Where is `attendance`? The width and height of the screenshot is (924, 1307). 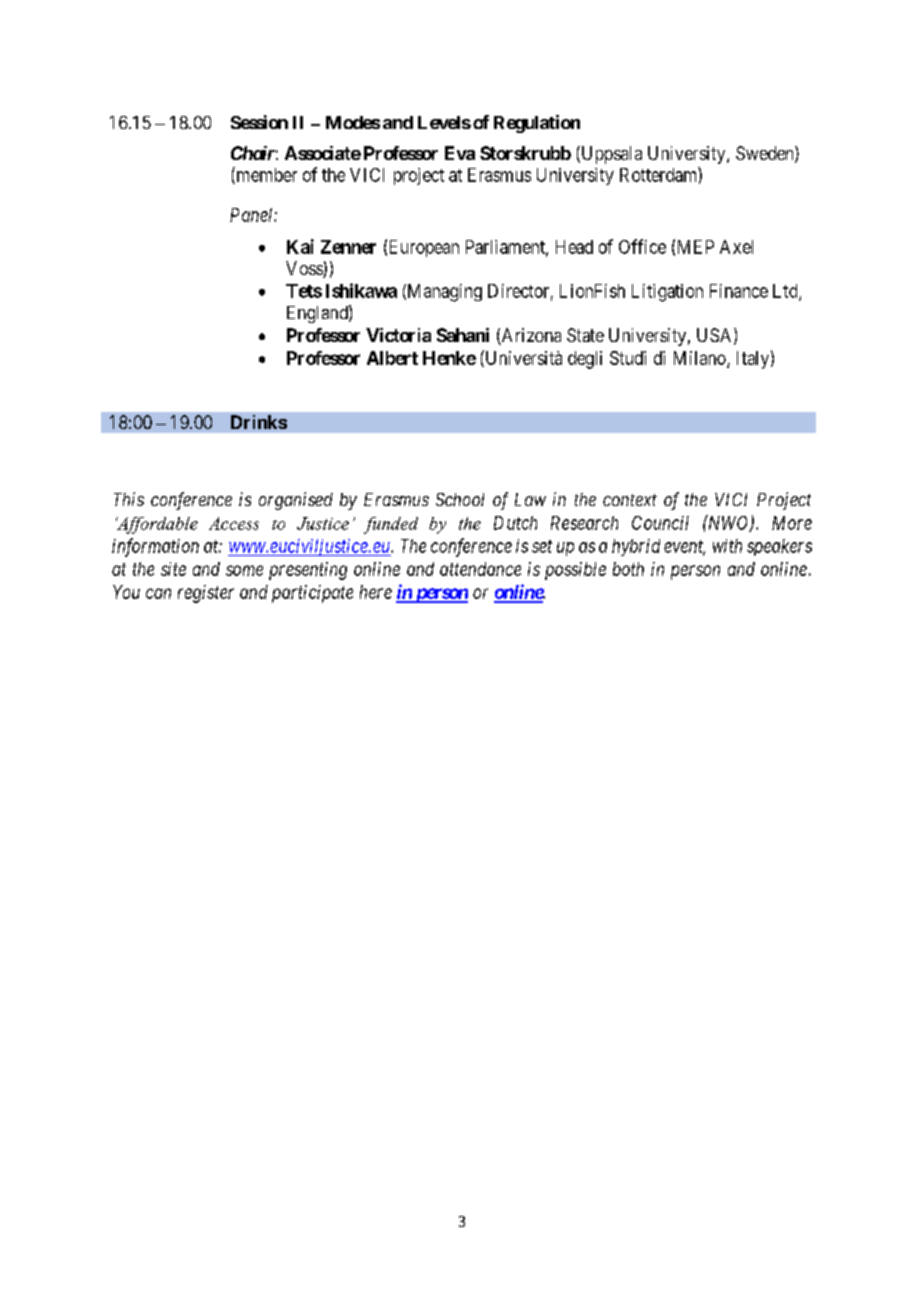 attendance is located at coordinates (480, 569).
